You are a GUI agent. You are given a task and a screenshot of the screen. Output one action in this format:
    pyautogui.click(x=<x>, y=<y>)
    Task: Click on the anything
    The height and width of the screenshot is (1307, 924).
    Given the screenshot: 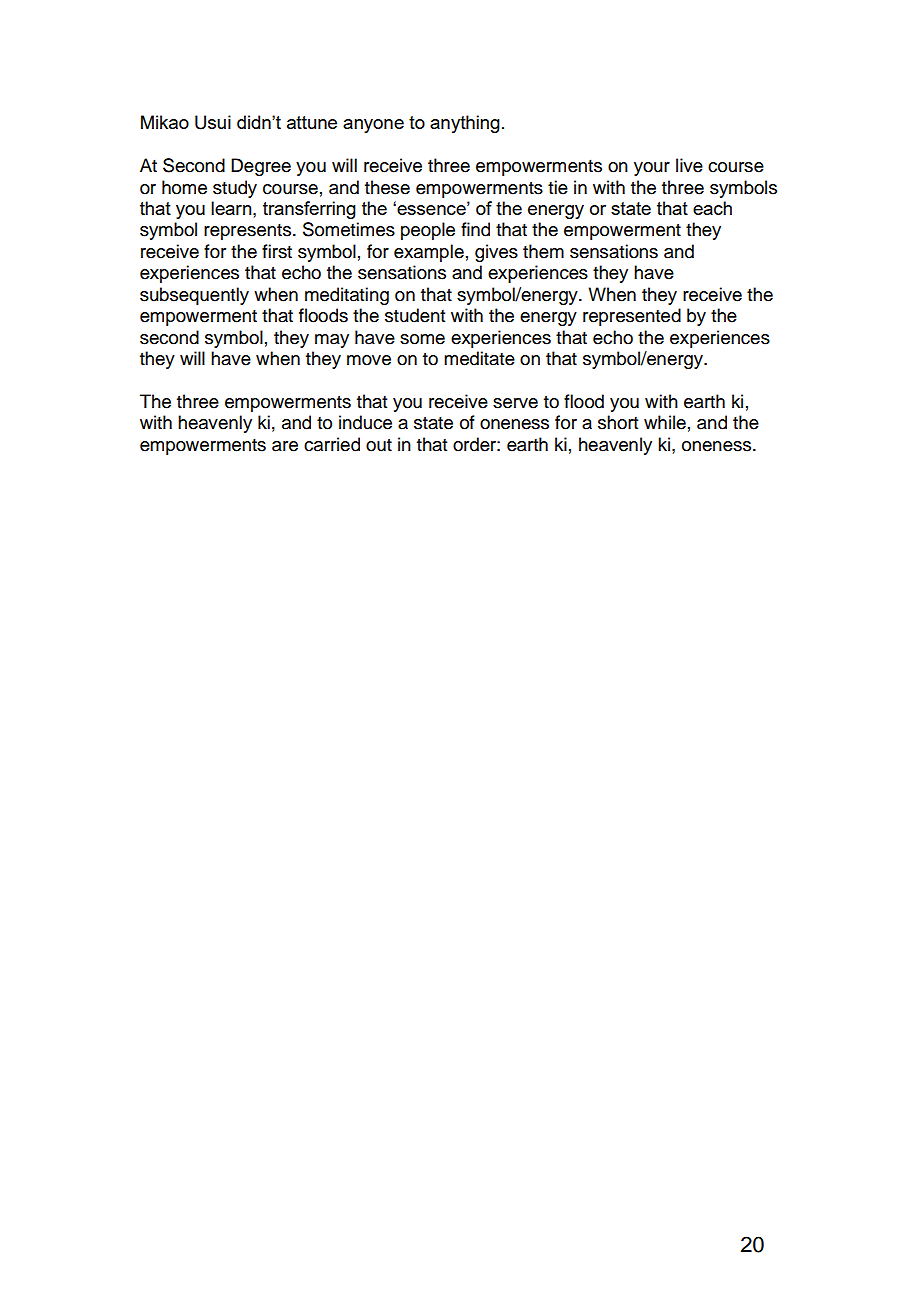 What is the action you would take?
    pyautogui.click(x=465, y=124)
